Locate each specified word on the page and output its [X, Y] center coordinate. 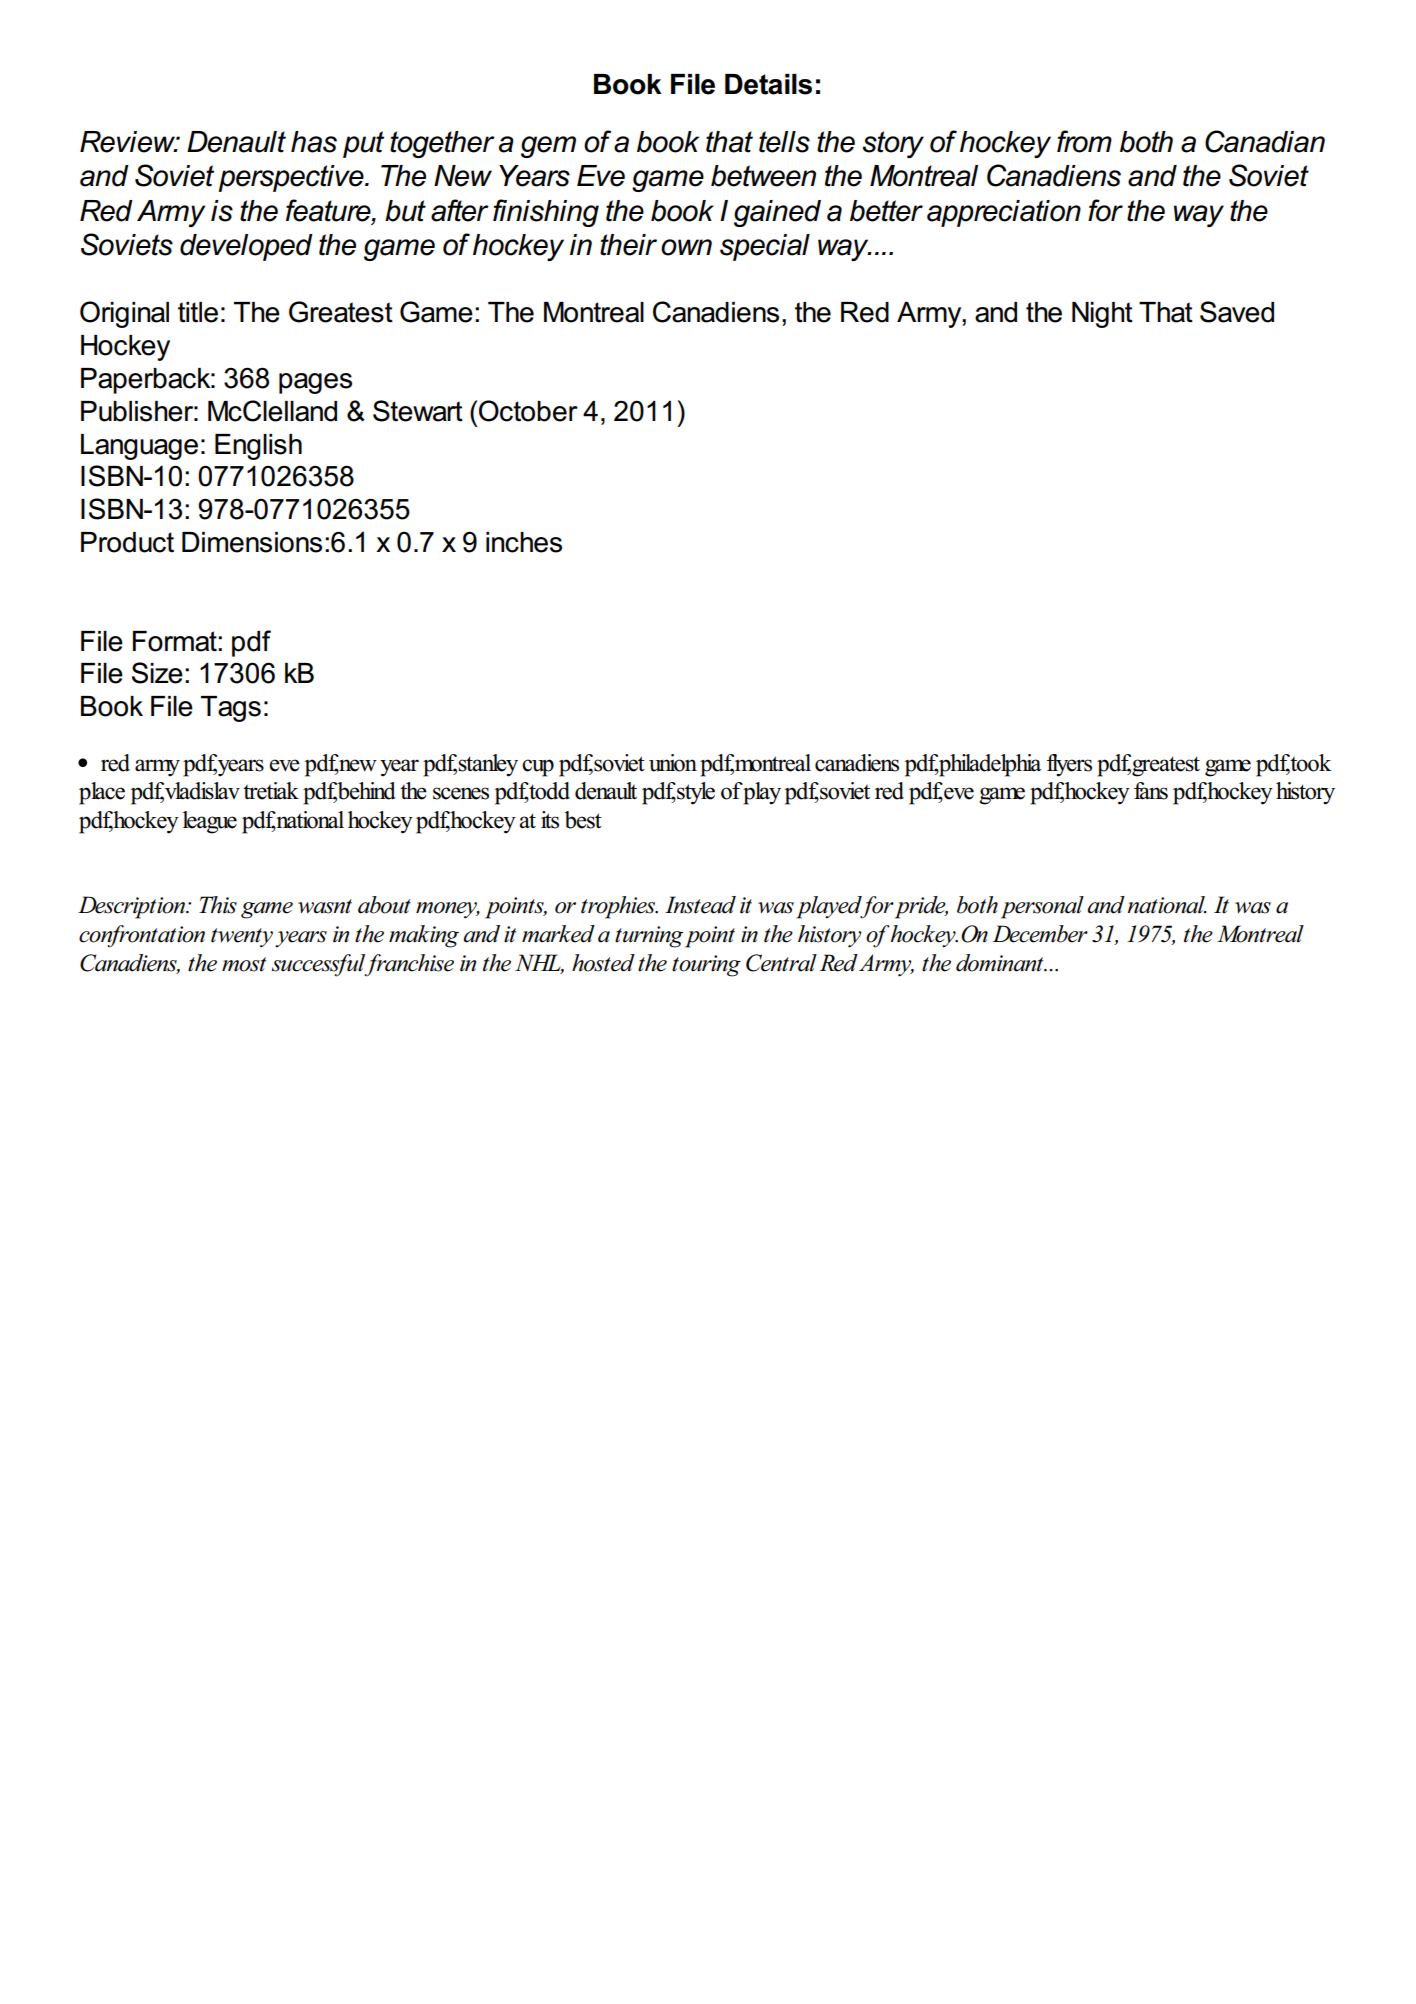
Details [768, 84]
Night [1102, 315]
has [314, 142]
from [1084, 141]
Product [127, 542]
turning [649, 937]
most [244, 964]
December [1040, 934]
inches [524, 542]
